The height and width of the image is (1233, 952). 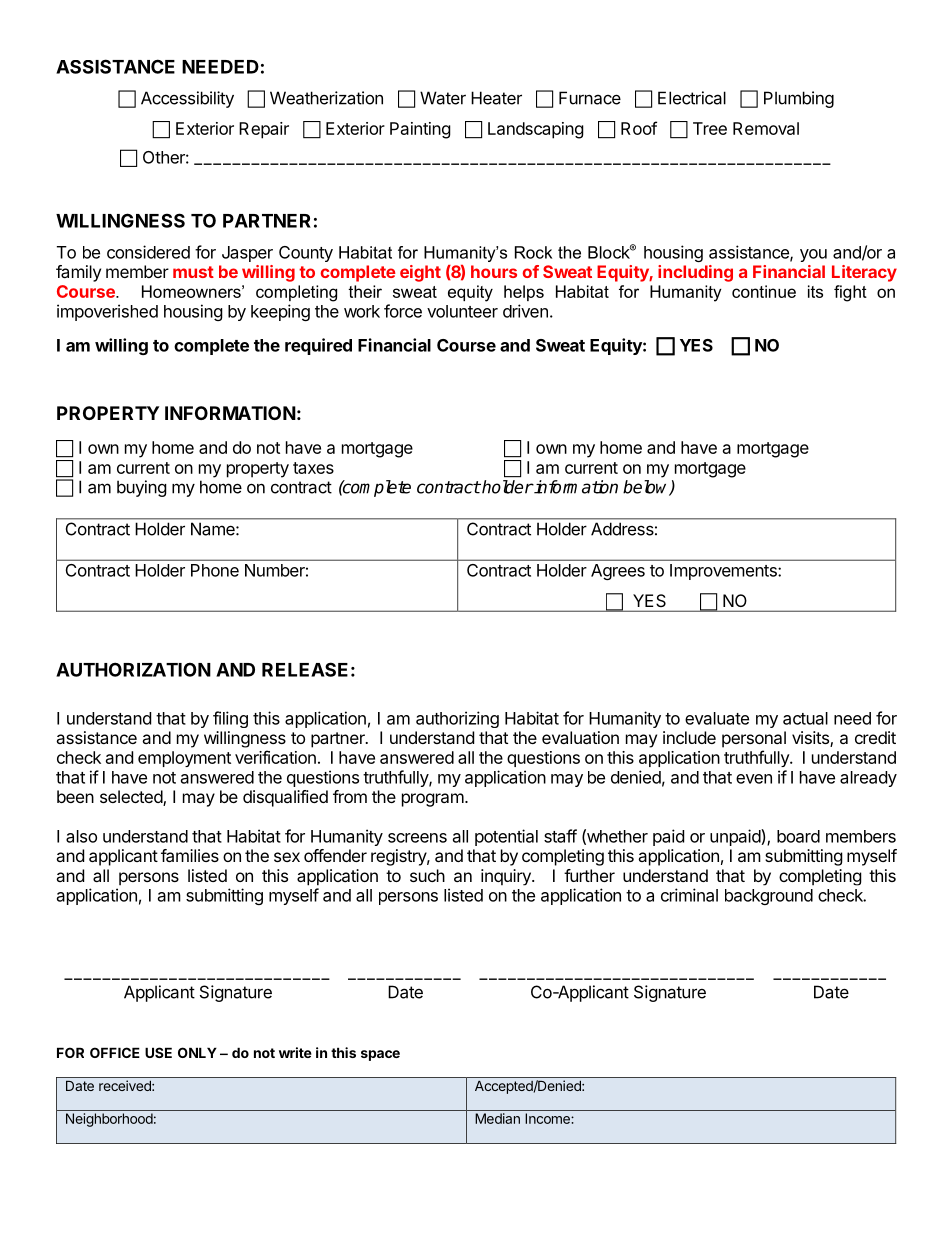 I want to click on Removal, so click(x=766, y=128).
